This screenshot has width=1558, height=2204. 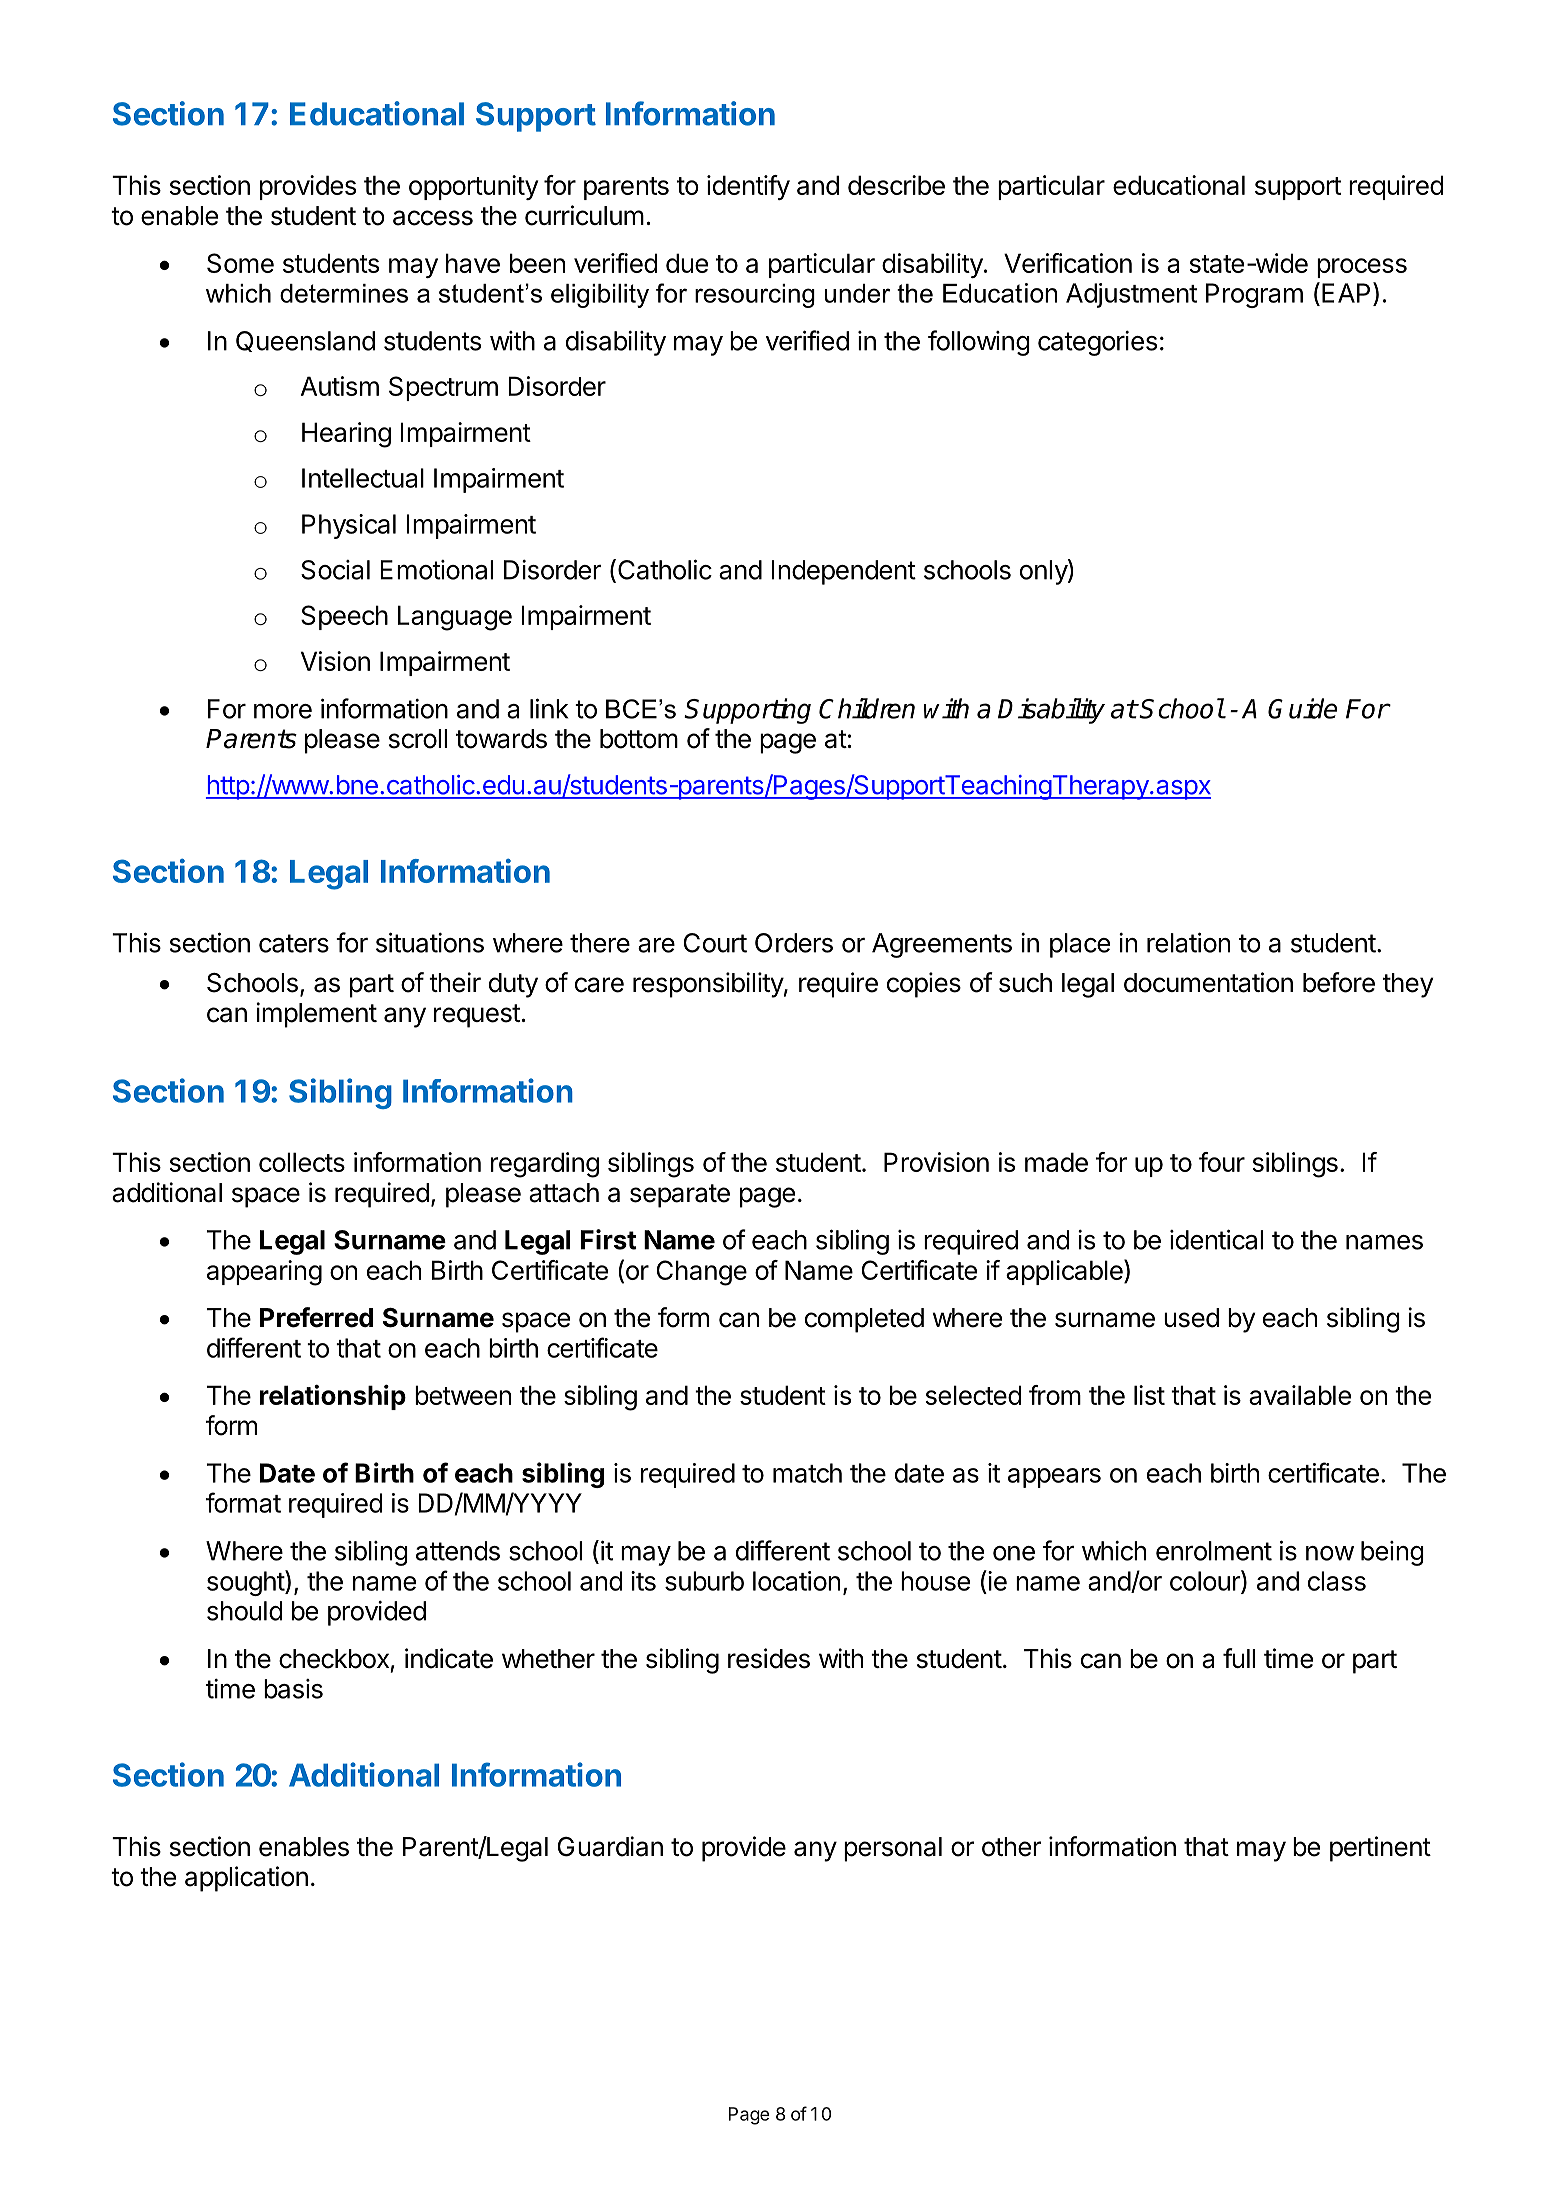 I want to click on Speech, so click(x=344, y=617).
